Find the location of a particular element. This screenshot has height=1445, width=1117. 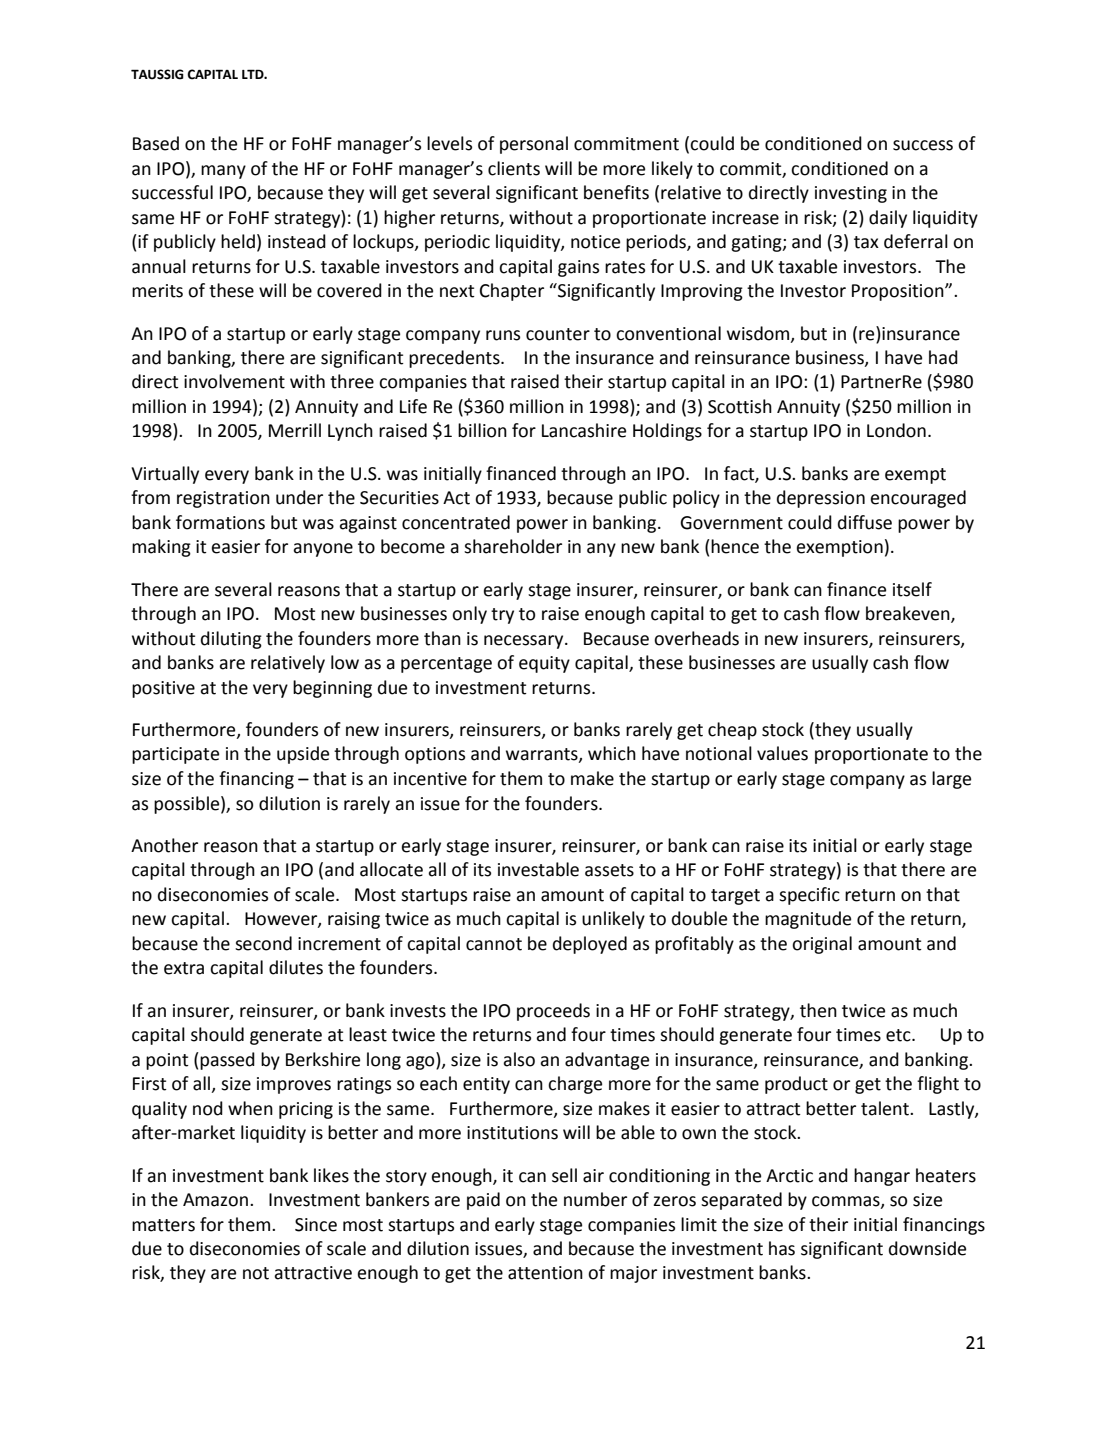

equity is located at coordinates (544, 664).
